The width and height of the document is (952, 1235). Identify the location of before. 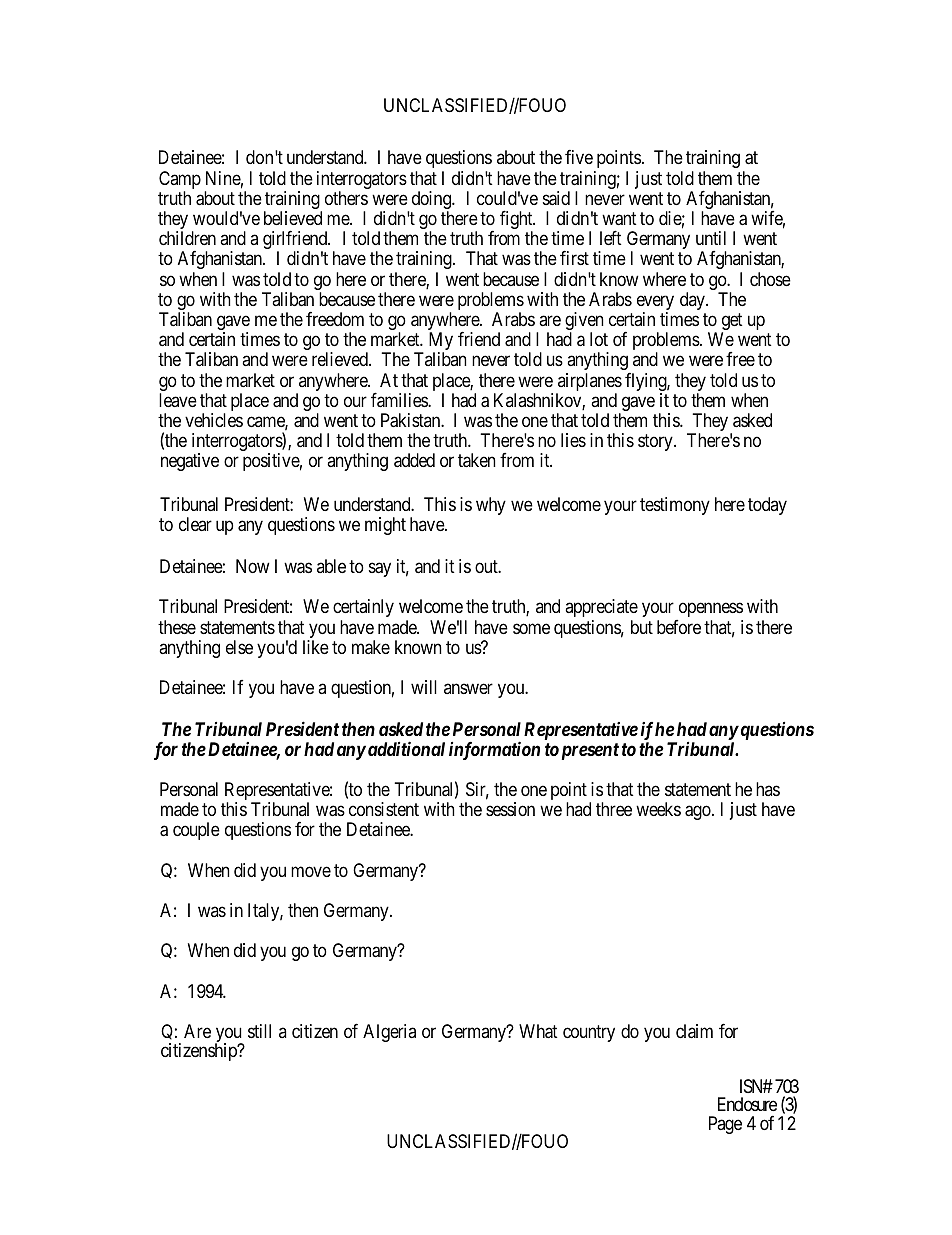
(679, 627).
